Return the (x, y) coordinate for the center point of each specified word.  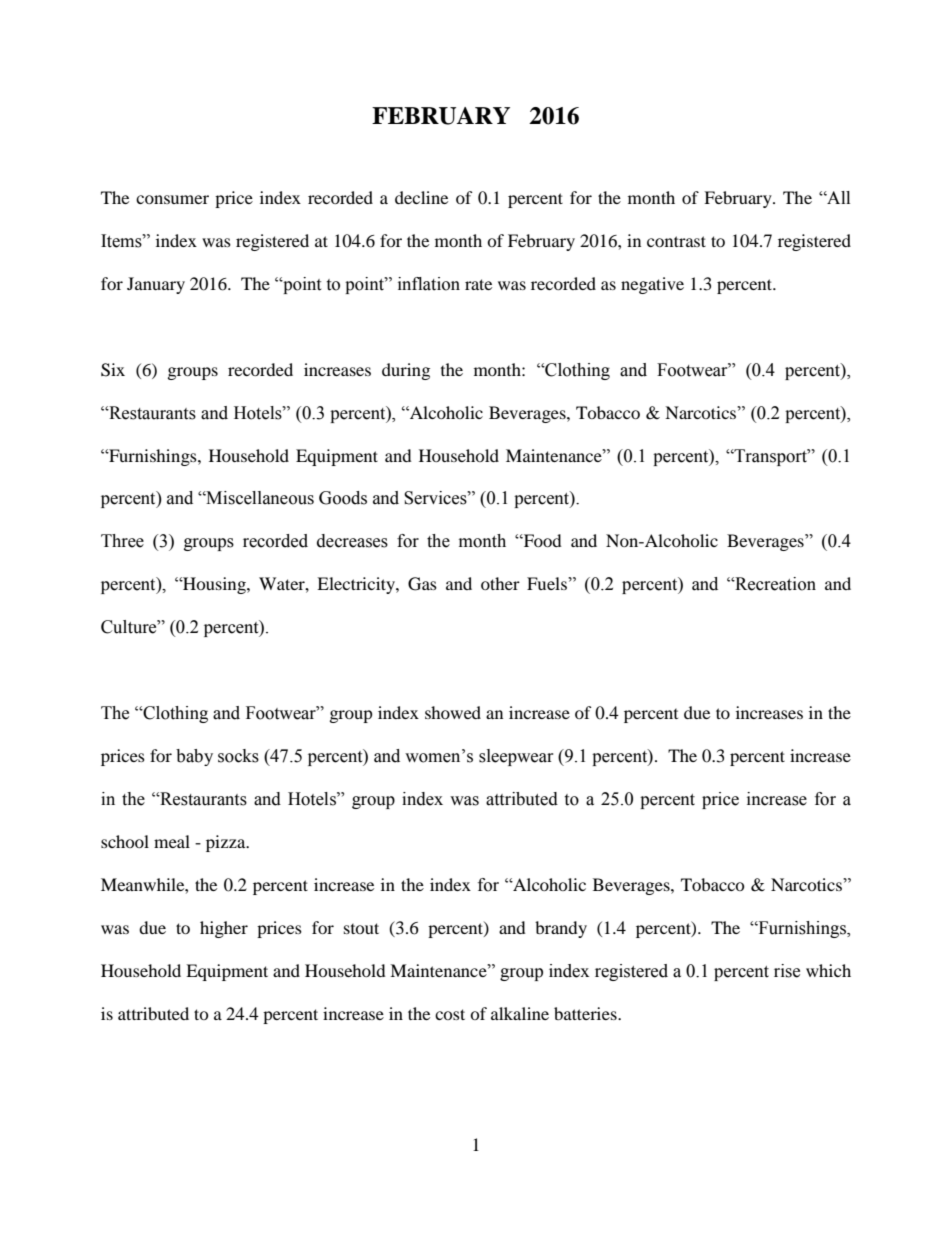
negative (652, 285)
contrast (676, 241)
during (406, 371)
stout (361, 928)
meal (172, 841)
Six (113, 370)
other (500, 583)
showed (453, 712)
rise (787, 971)
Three (122, 541)
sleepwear (516, 757)
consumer (172, 199)
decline (421, 197)
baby (194, 757)
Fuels (548, 583)
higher (224, 929)
